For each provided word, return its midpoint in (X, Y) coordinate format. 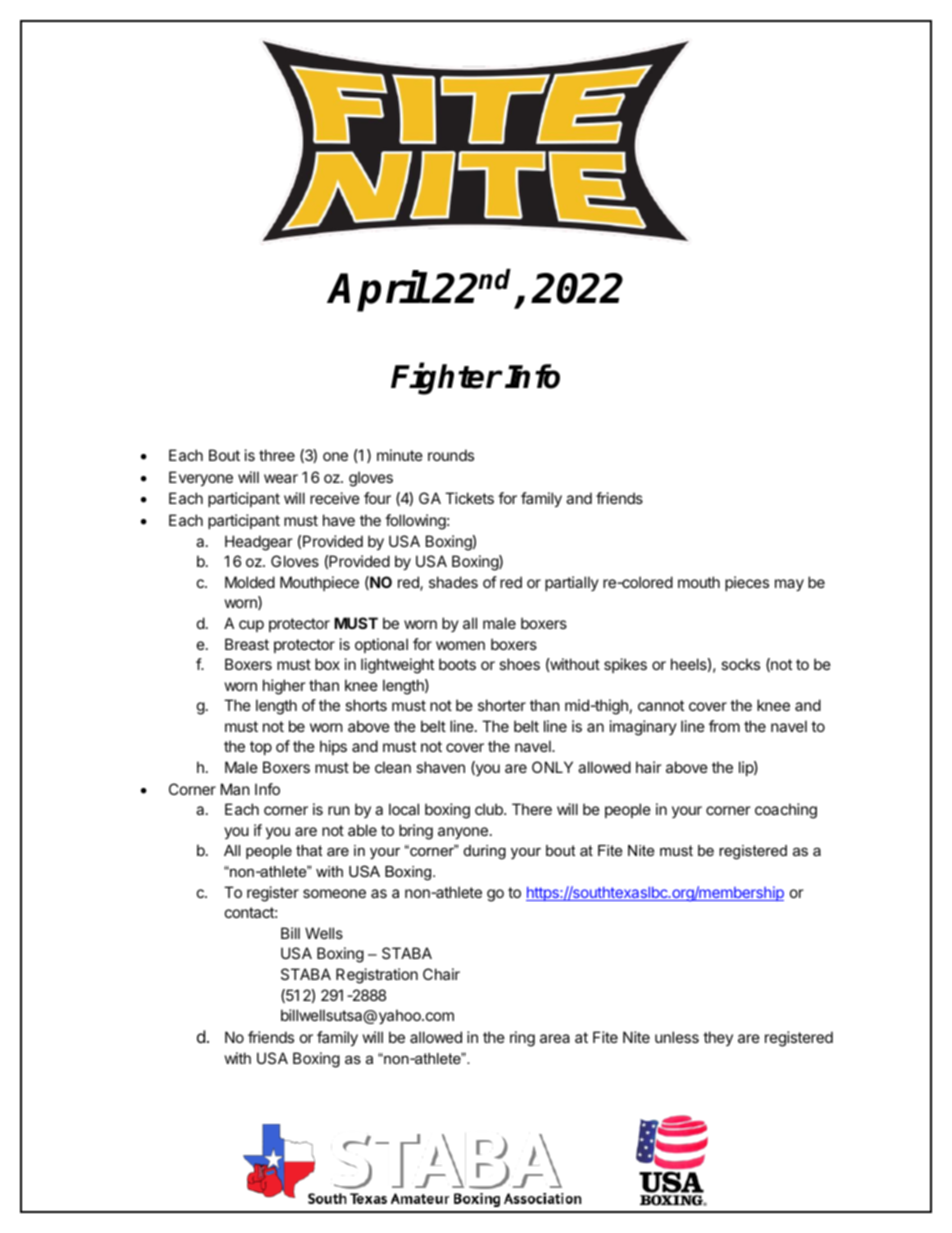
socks (740, 664)
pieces (747, 583)
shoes (519, 664)
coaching (786, 811)
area (555, 1038)
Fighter (446, 379)
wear (281, 478)
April (378, 292)
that (309, 850)
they (718, 1038)
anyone (463, 833)
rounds (451, 455)
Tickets (469, 498)
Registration (377, 976)
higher (284, 687)
